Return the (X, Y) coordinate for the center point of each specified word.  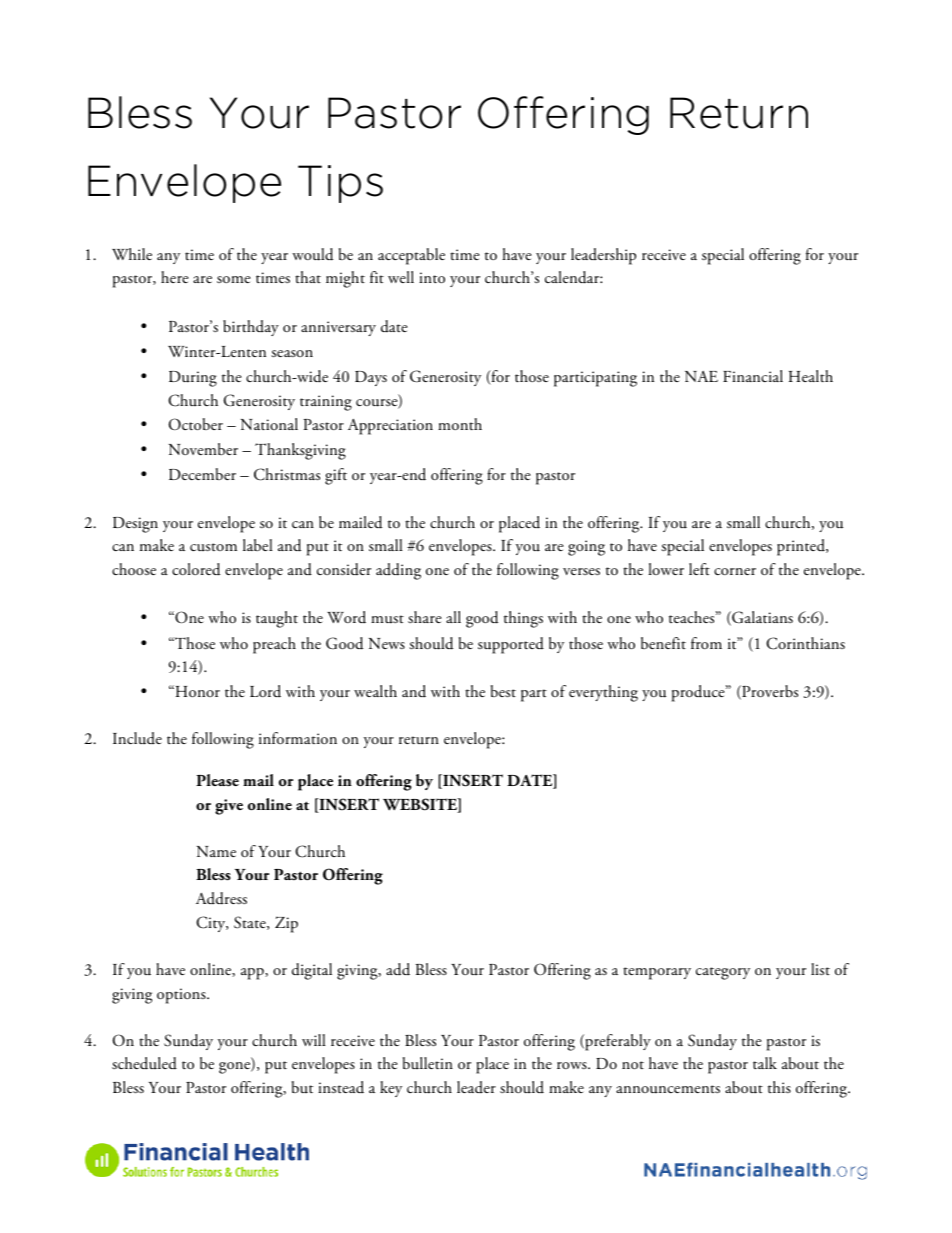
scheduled (144, 1063)
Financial (753, 376)
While (132, 254)
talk (765, 1063)
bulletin (428, 1063)
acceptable (411, 256)
